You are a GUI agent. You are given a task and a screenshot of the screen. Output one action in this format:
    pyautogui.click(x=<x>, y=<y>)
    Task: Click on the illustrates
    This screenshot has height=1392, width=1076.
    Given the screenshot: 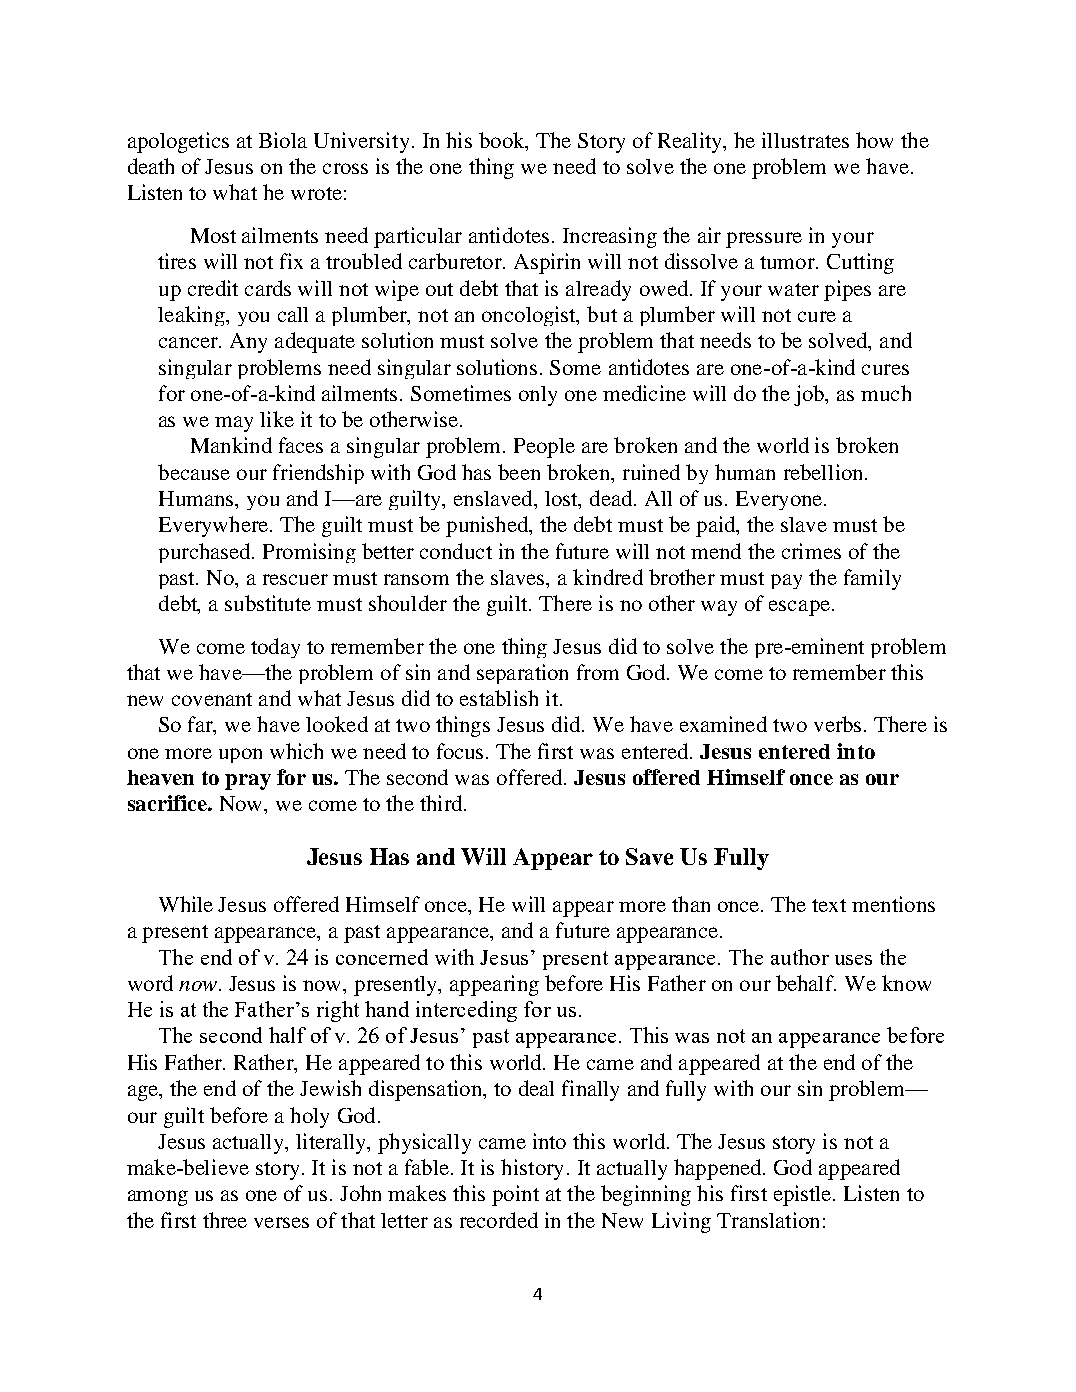 What is the action you would take?
    pyautogui.click(x=805, y=140)
